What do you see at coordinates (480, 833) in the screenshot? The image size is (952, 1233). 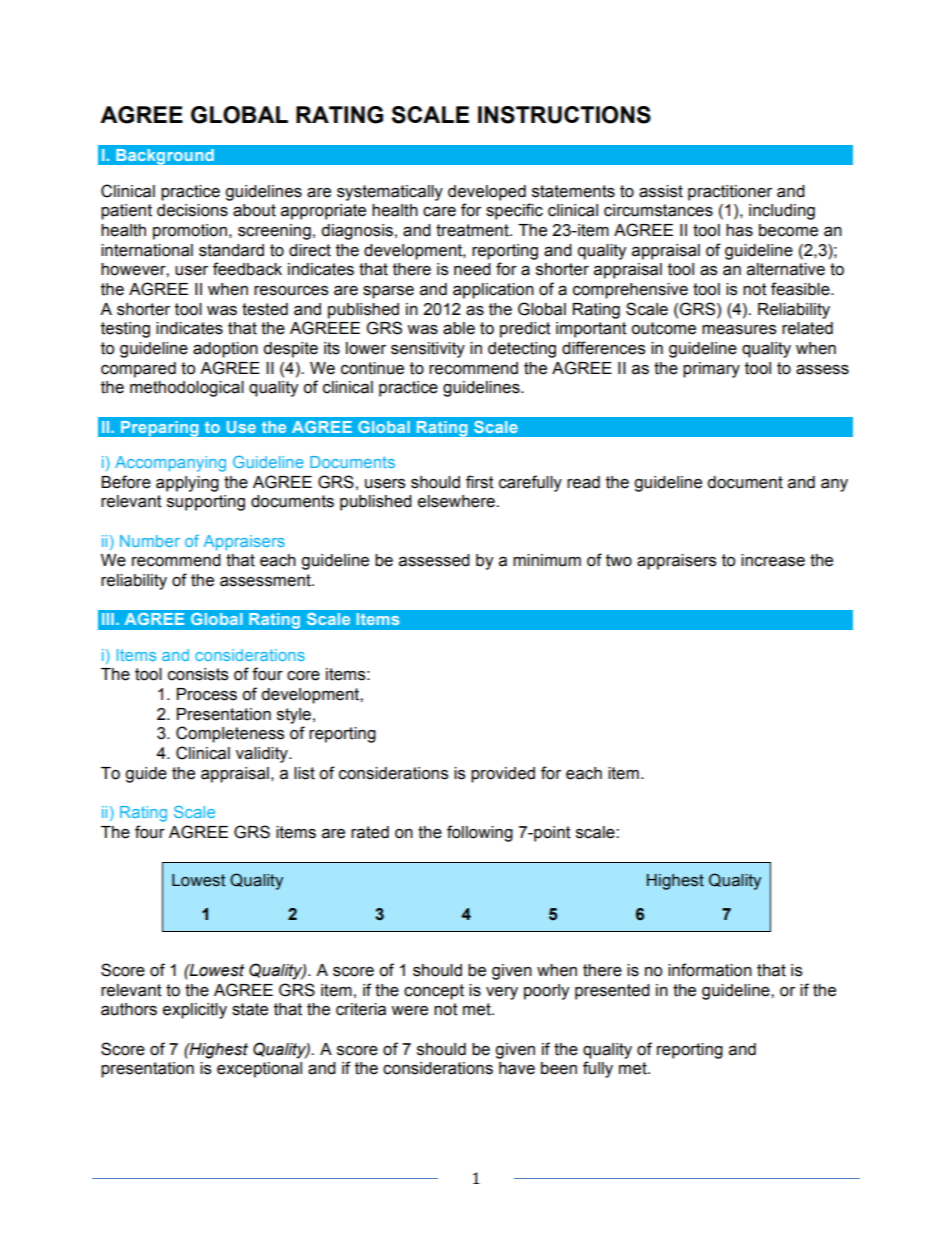 I see `following` at bounding box center [480, 833].
